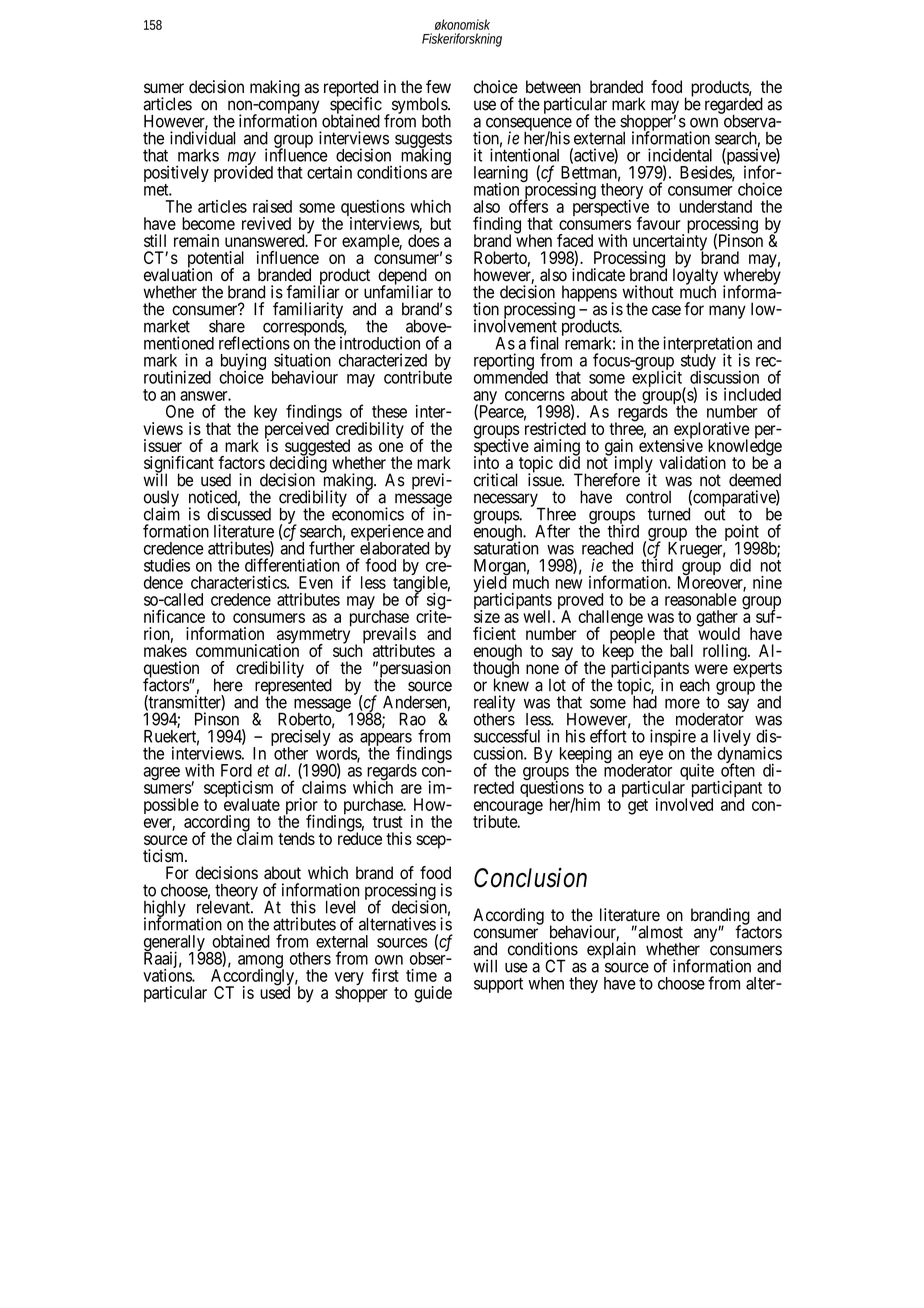 The image size is (924, 1308). Describe the element at coordinates (202, 138) in the screenshot. I see `individual` at that location.
